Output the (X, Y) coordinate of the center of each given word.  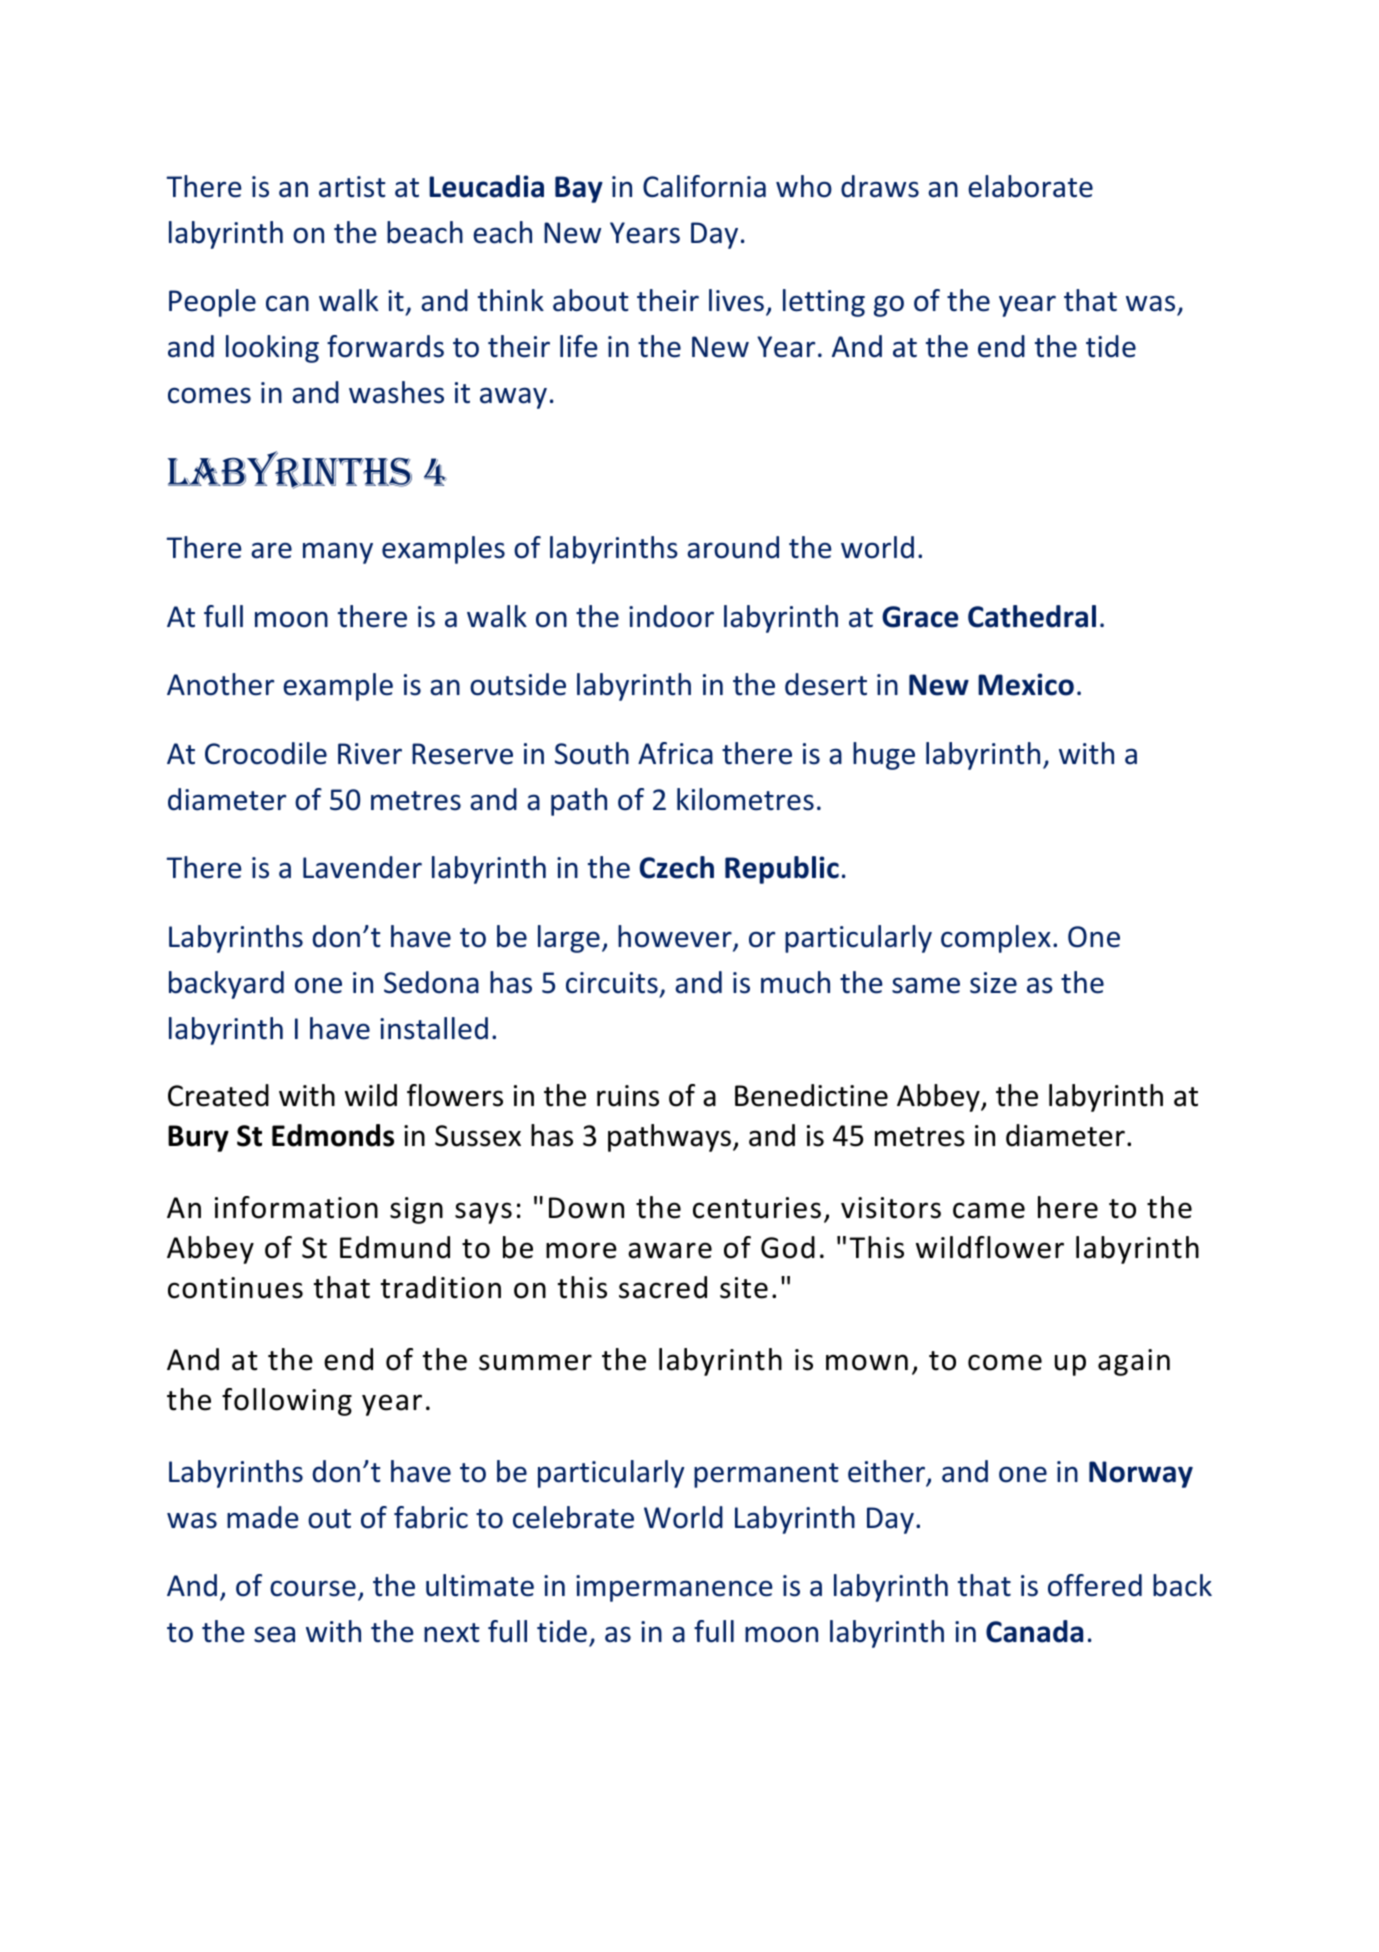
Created (218, 1095)
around (733, 547)
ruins (628, 1096)
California (704, 186)
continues (235, 1288)
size (993, 983)
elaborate (1030, 186)
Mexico (1026, 684)
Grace (920, 617)
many (338, 553)
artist (352, 187)
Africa (675, 753)
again (1134, 1362)
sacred (663, 1287)
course (313, 1588)
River (370, 754)
